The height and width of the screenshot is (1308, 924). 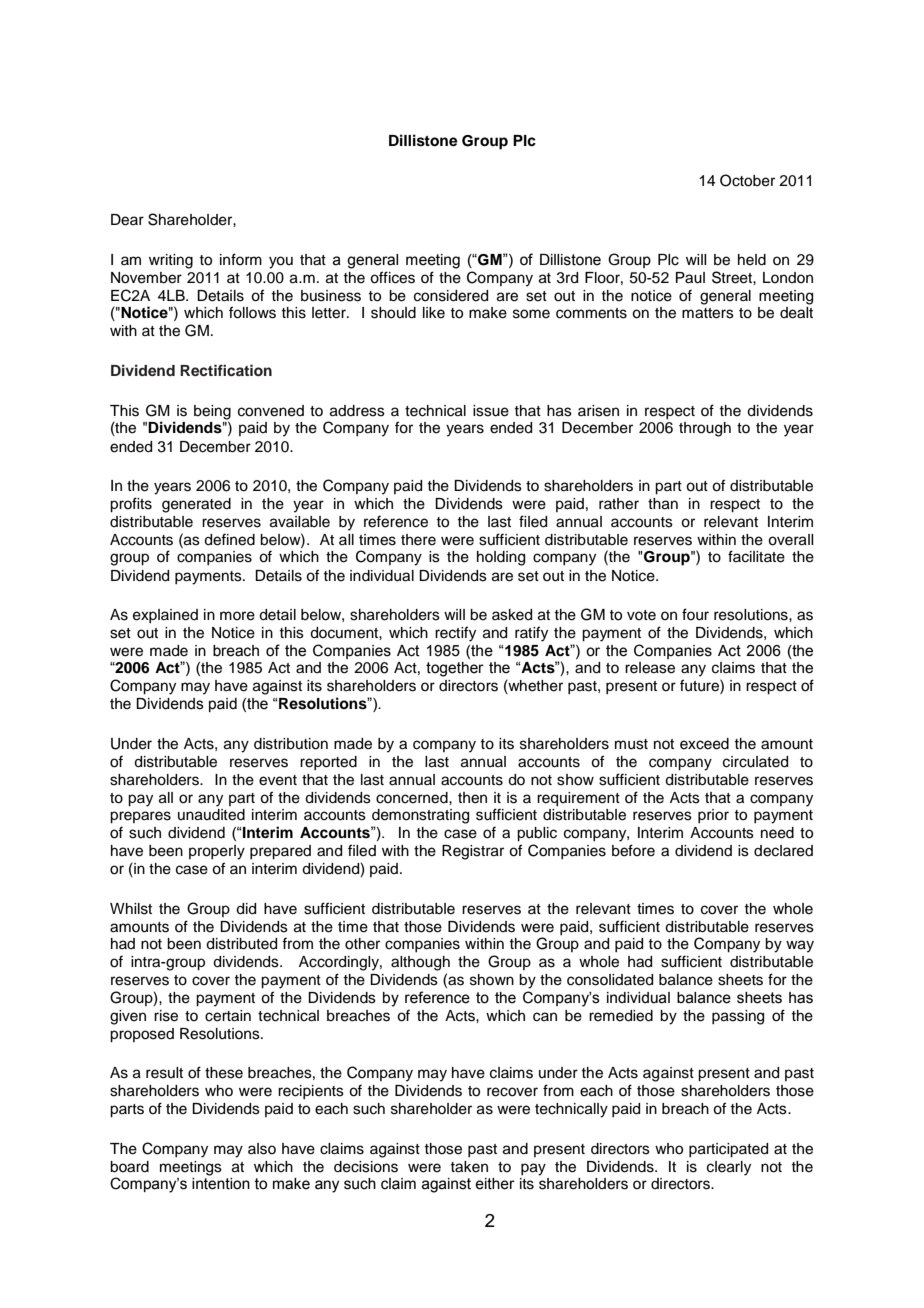 I want to click on generated, so click(x=196, y=505).
